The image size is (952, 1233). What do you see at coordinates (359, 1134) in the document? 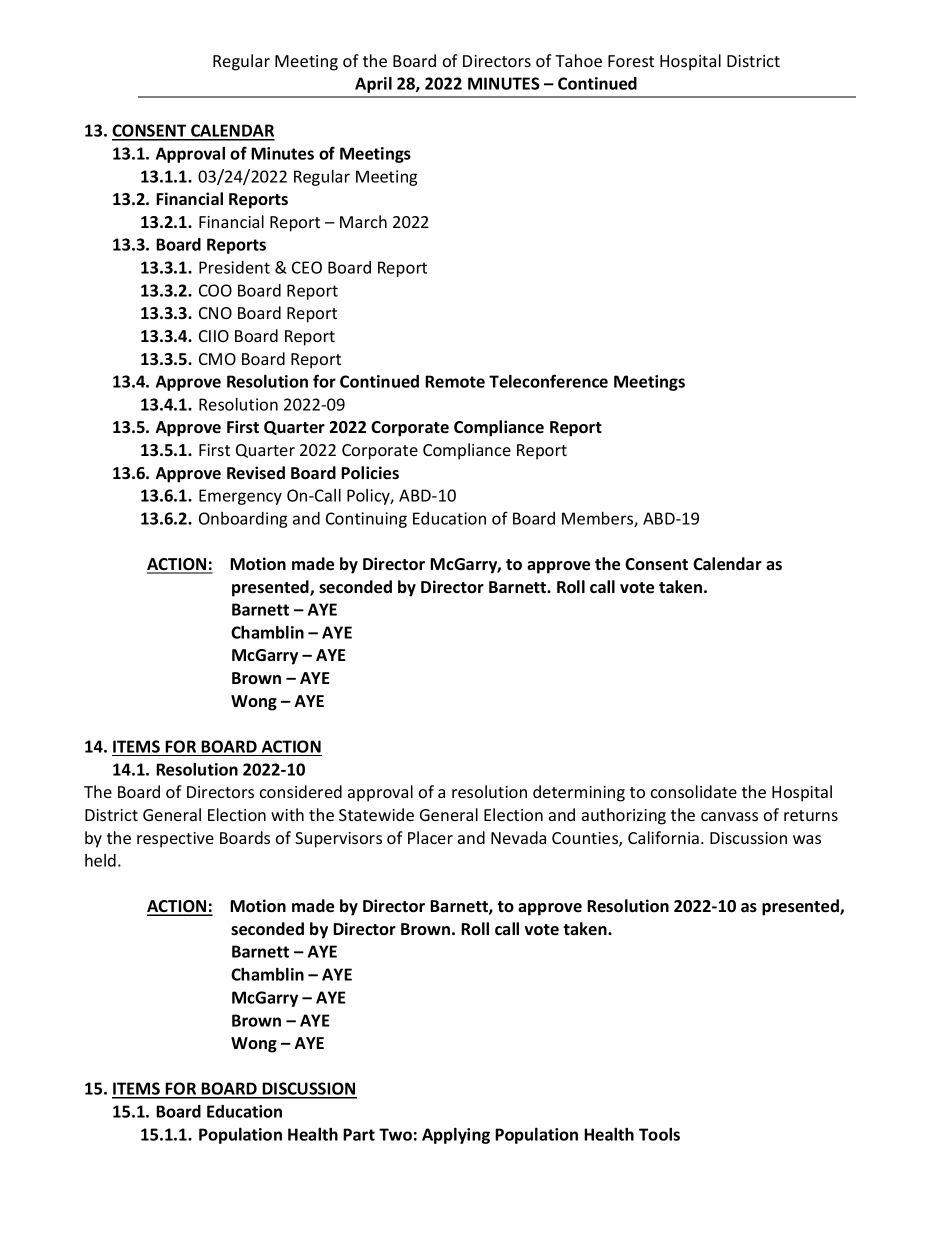
I see `Part` at bounding box center [359, 1134].
